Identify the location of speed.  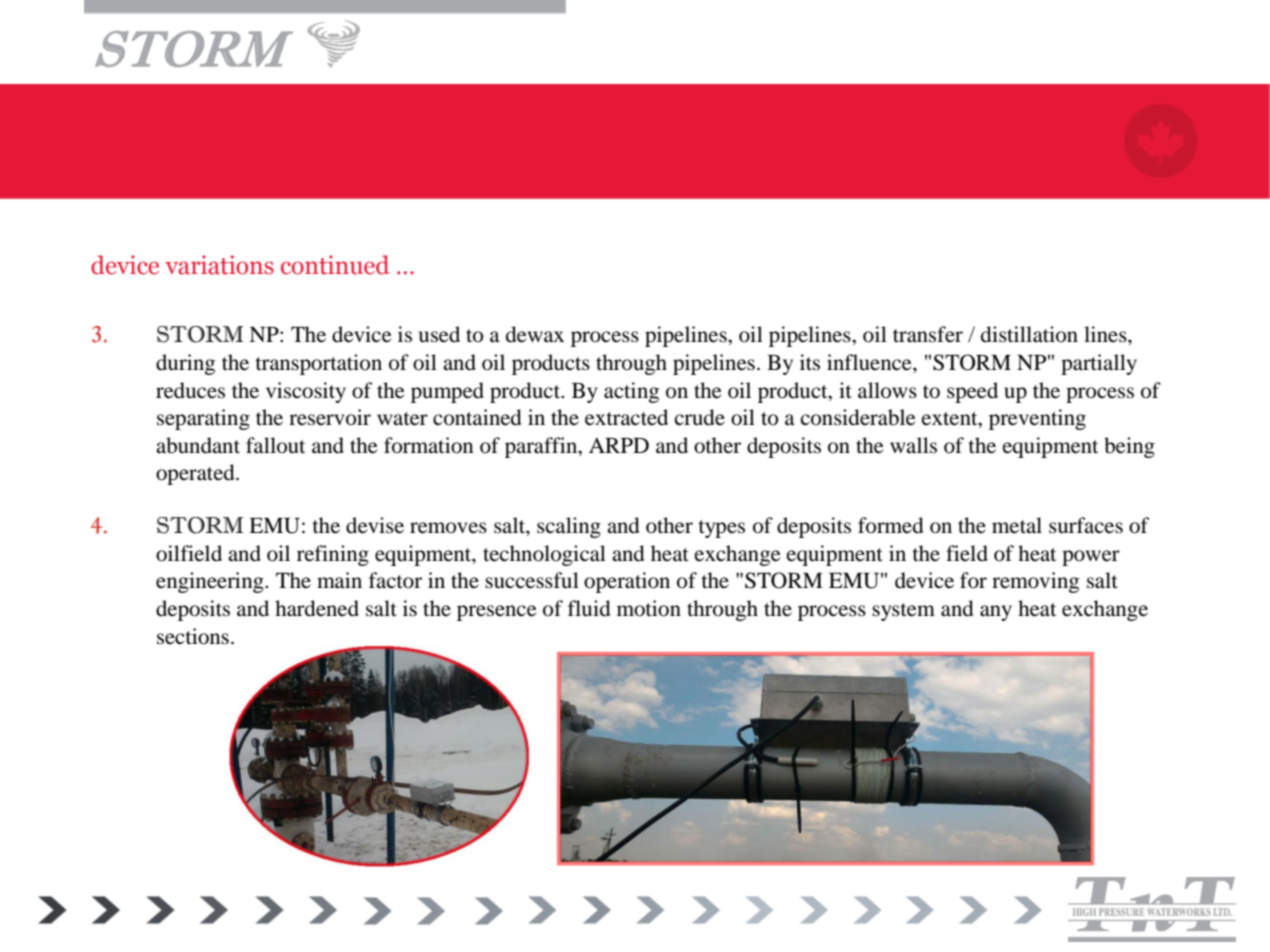
(972, 392).
